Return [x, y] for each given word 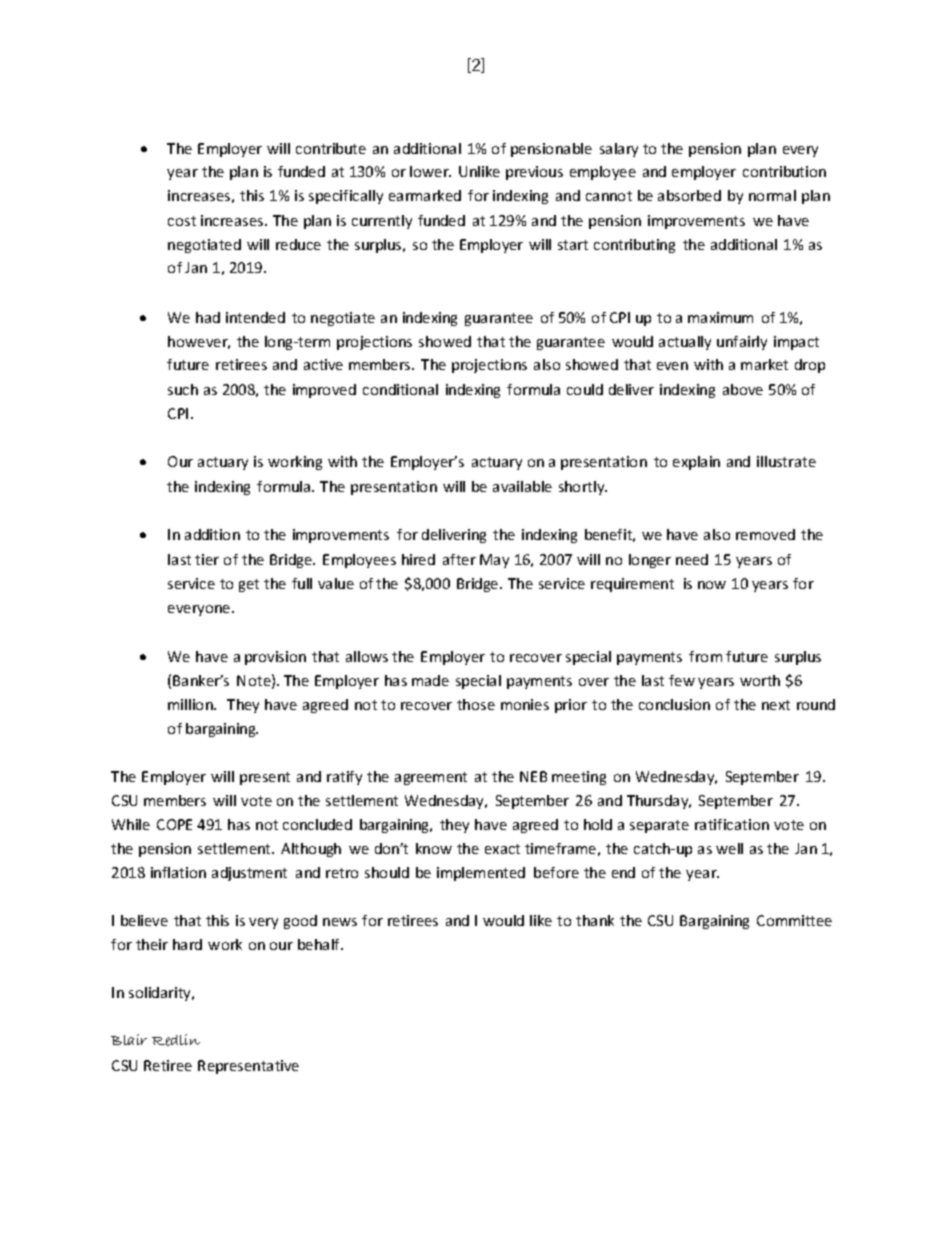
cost [182, 221]
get [249, 585]
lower [430, 171]
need [692, 559]
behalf [320, 944]
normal [772, 195]
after [459, 559]
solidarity [161, 994]
